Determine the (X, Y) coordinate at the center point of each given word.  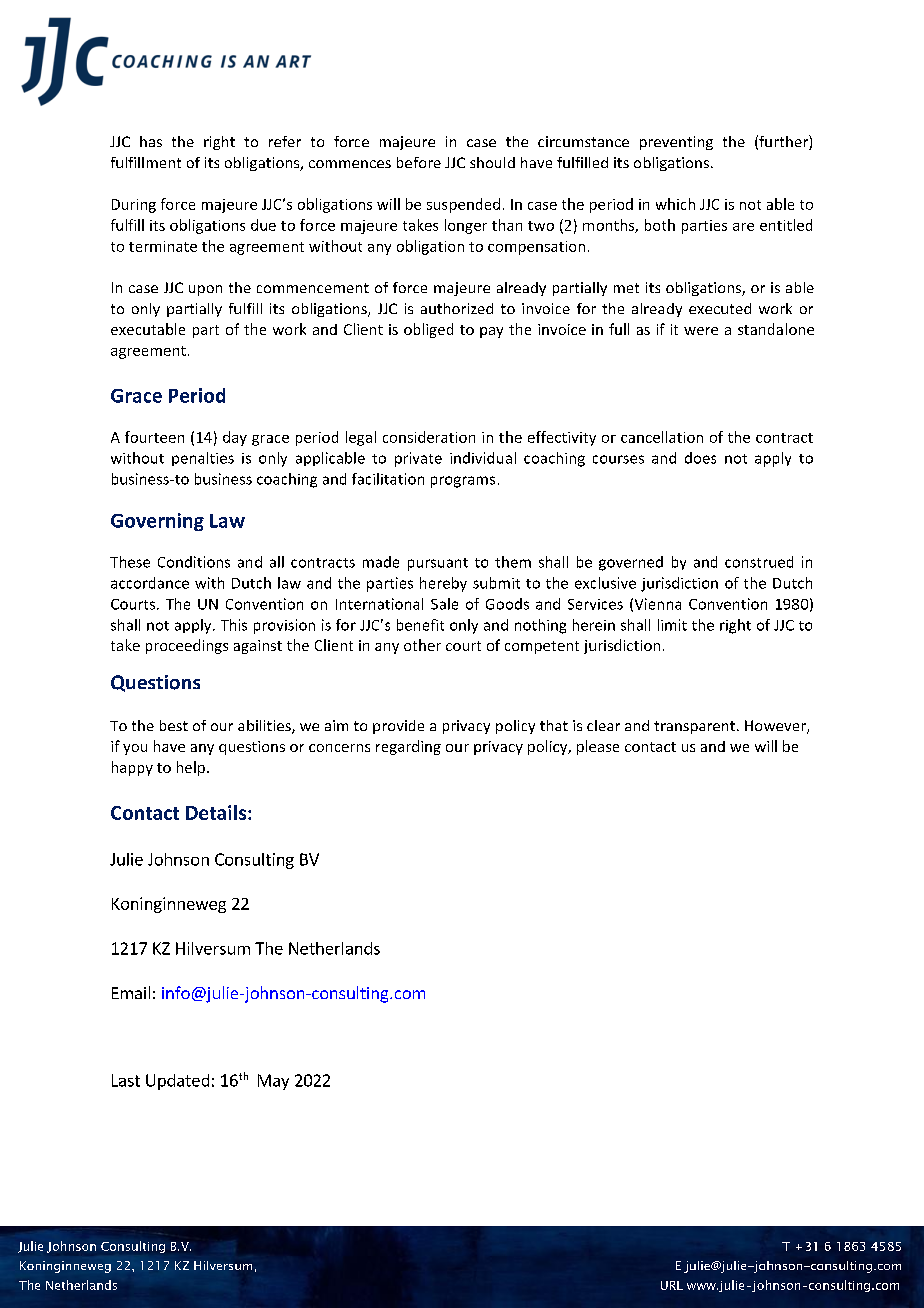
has (151, 141)
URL (672, 1285)
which (675, 204)
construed (759, 562)
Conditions (194, 562)
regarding (408, 747)
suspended (463, 205)
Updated (177, 1082)
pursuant (438, 564)
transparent (694, 727)
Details (217, 812)
